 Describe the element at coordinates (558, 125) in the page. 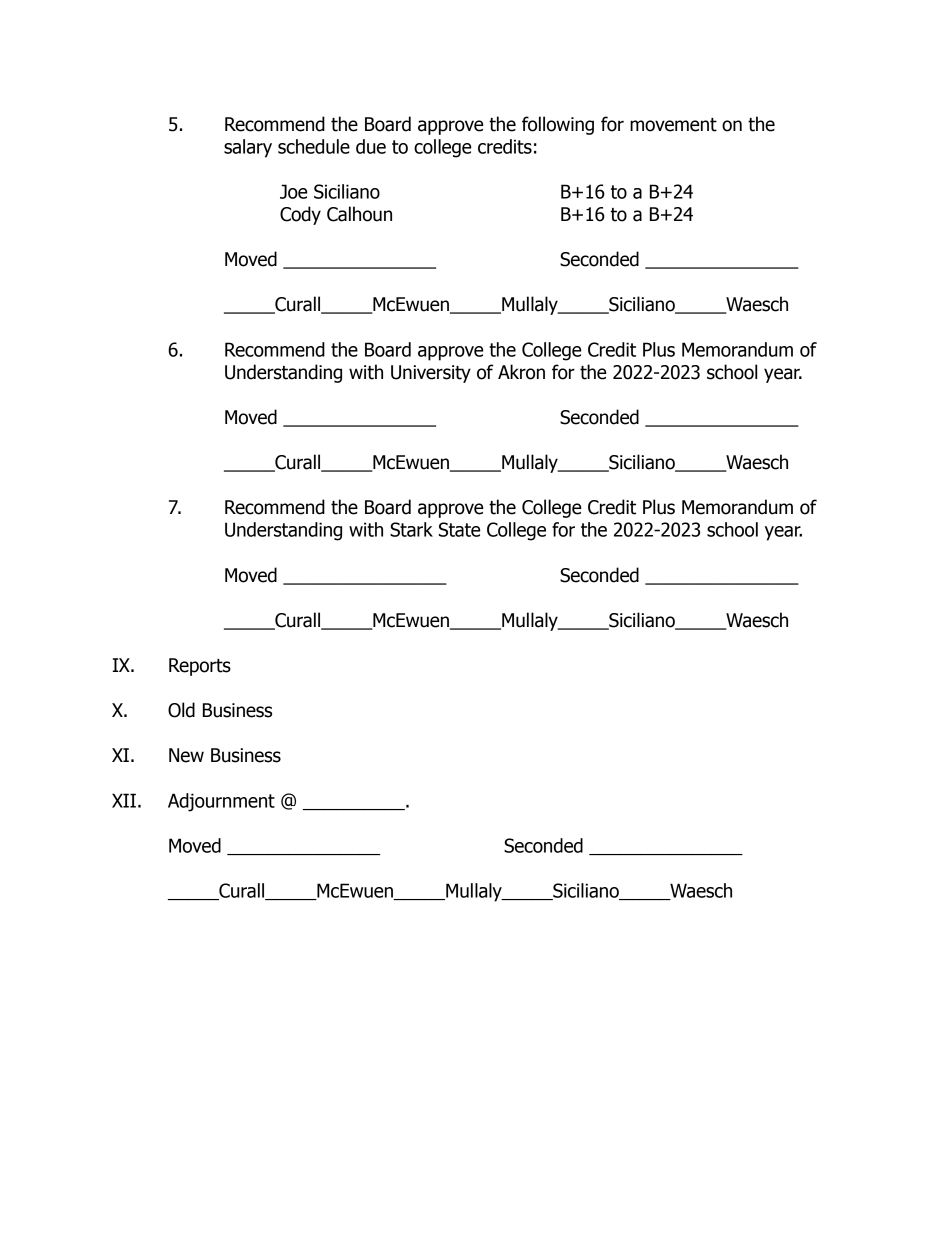

I see `following` at that location.
